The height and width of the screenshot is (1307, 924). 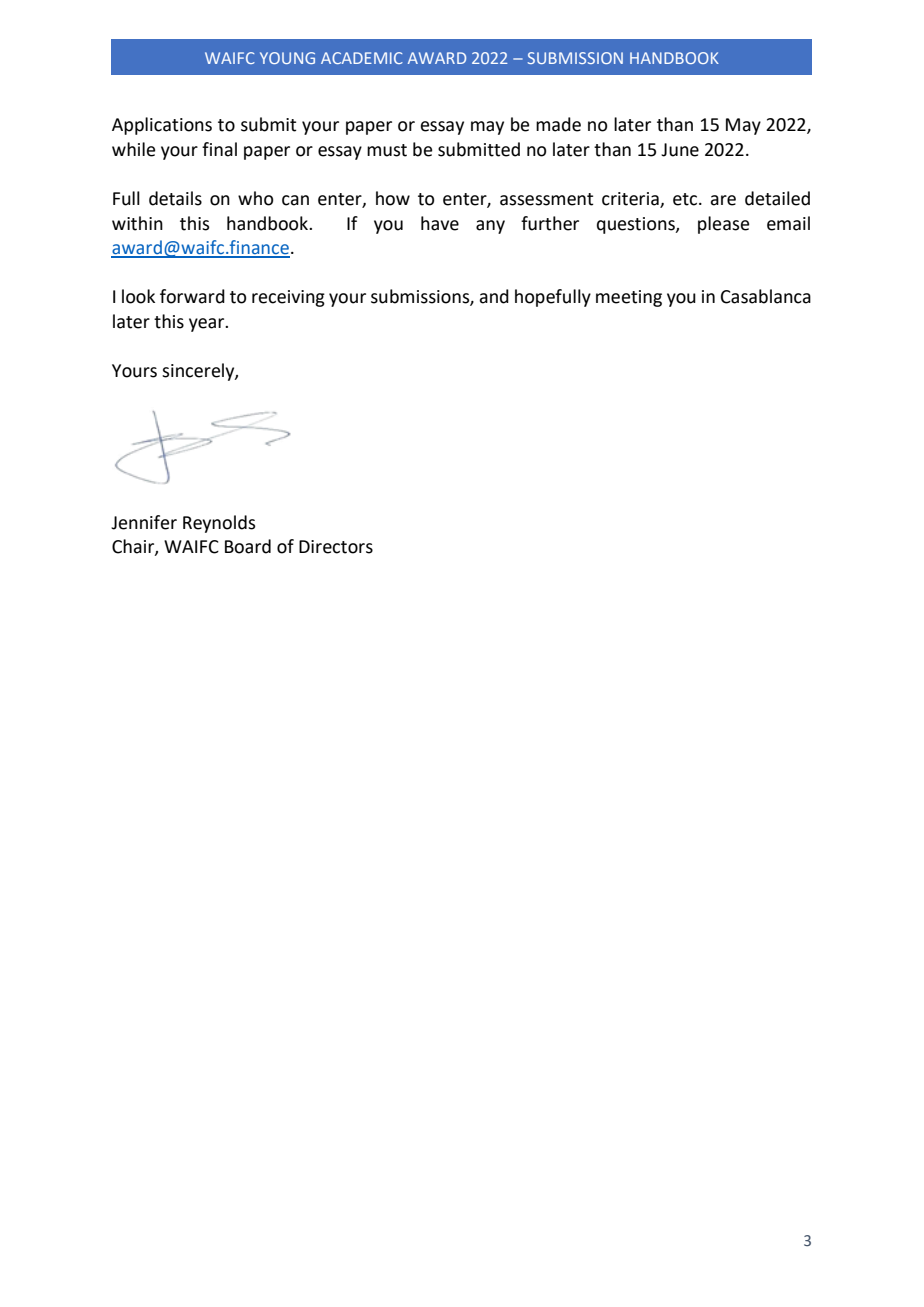 What do you see at coordinates (248, 546) in the screenshot?
I see `Board` at bounding box center [248, 546].
